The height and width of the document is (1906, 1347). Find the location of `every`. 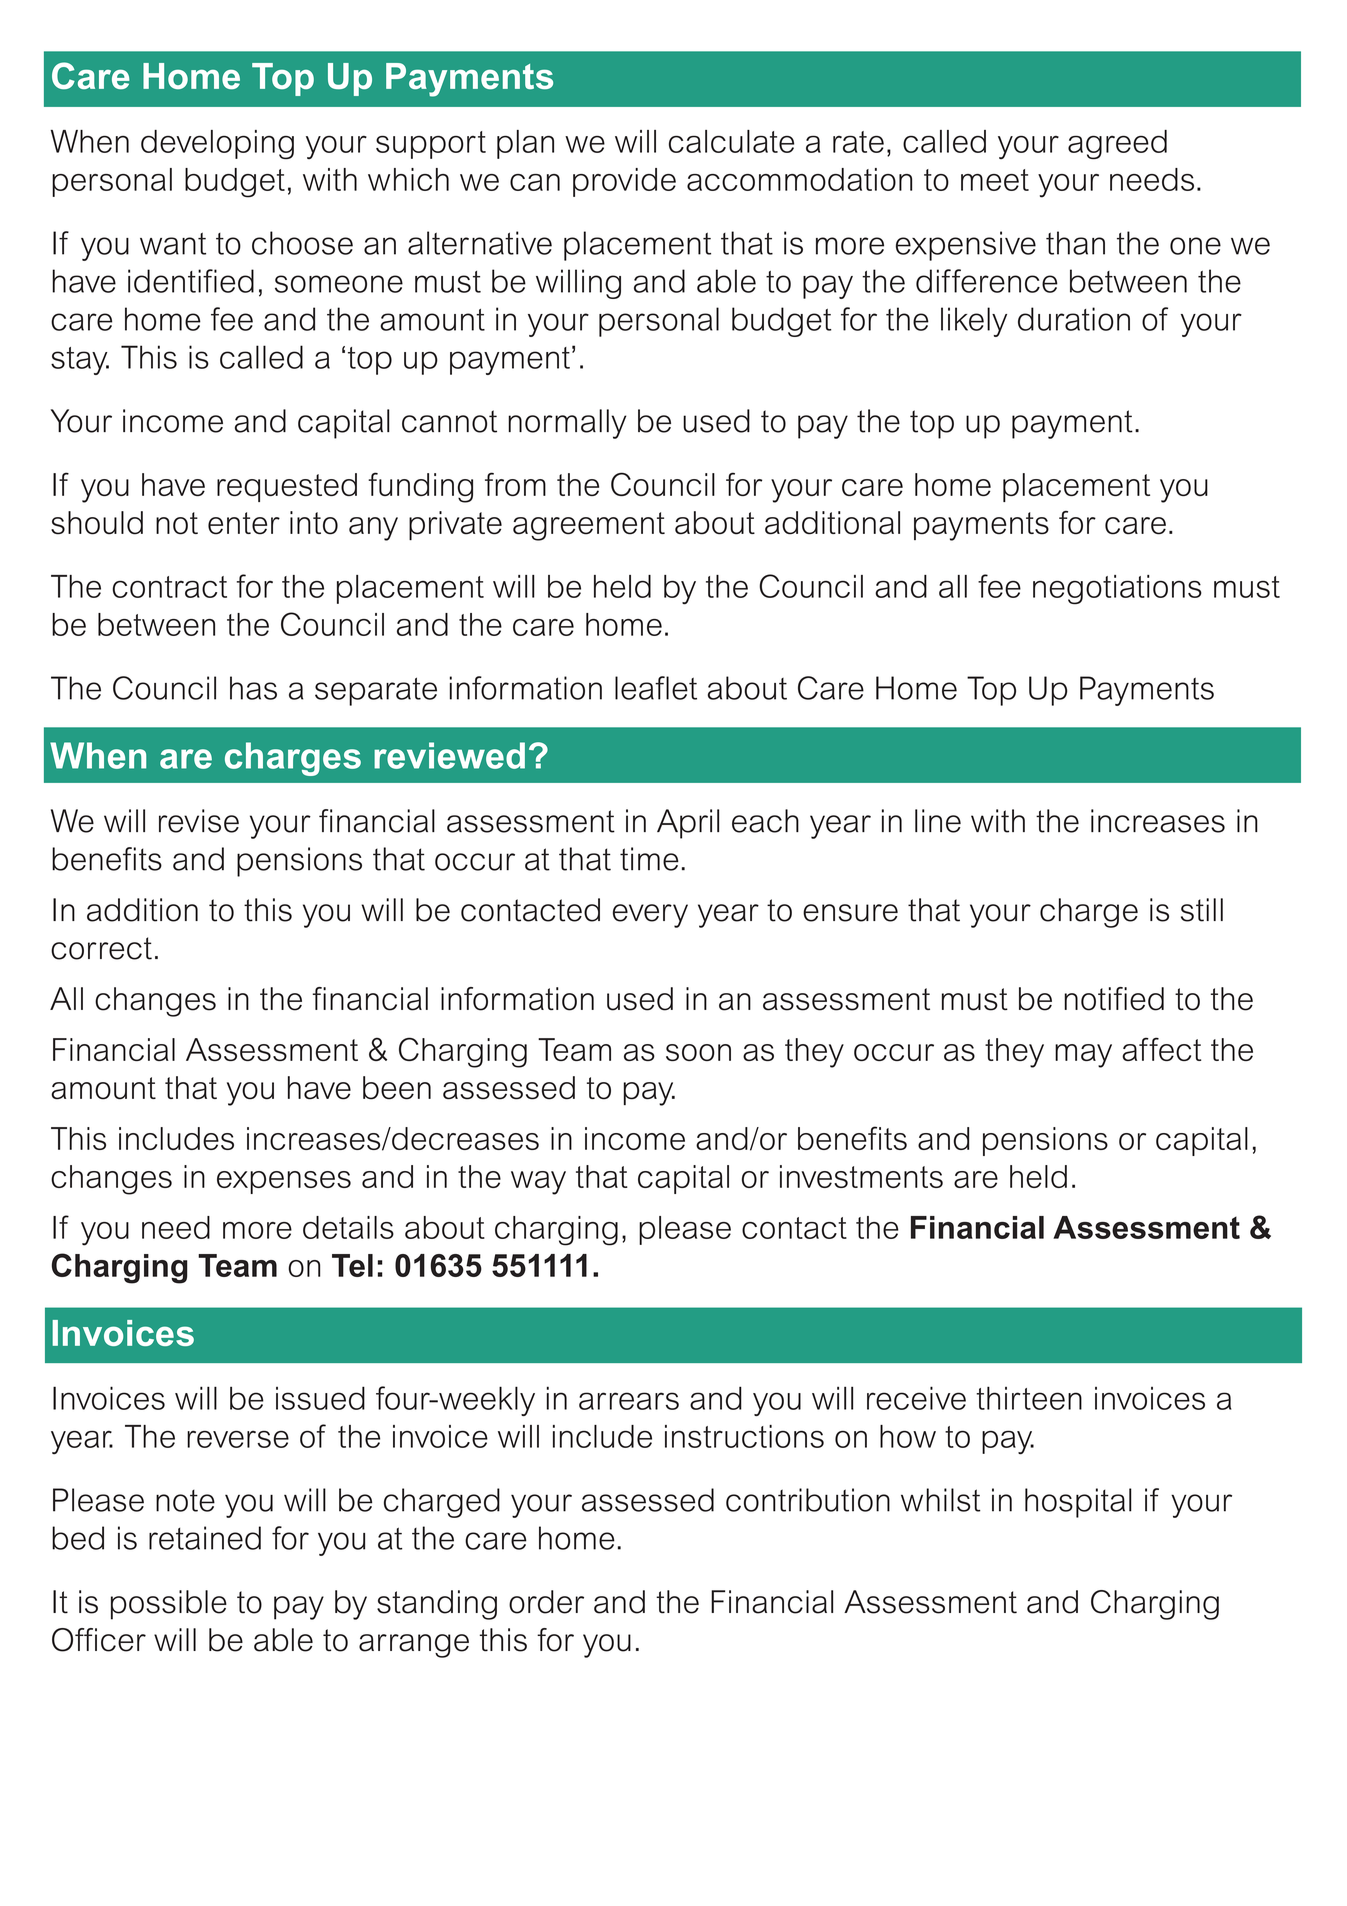

every is located at coordinates (650, 916).
